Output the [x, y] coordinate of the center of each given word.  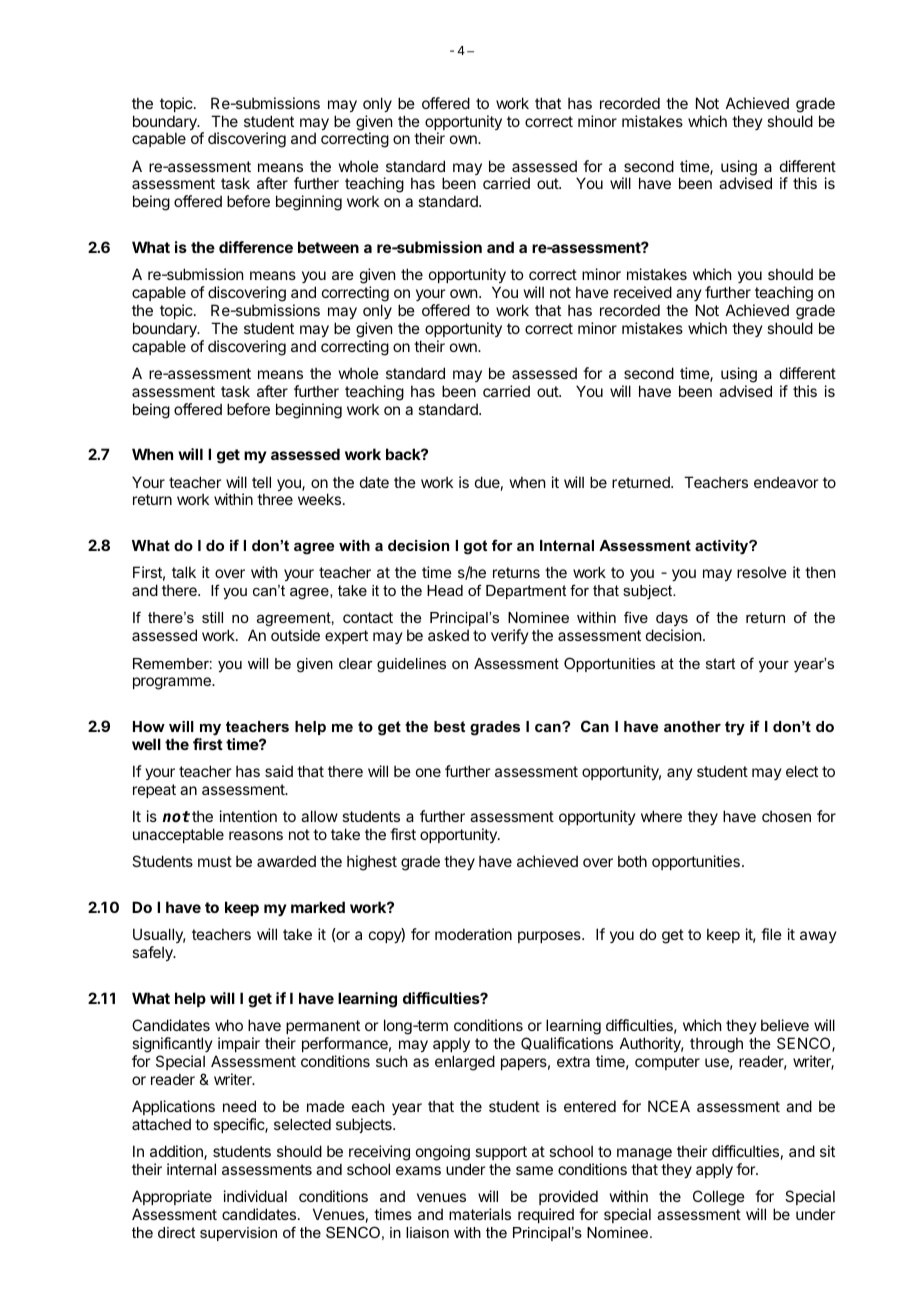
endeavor [786, 482]
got [475, 547]
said [279, 771]
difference [256, 247]
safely [153, 953]
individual [255, 1196]
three [275, 499]
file [771, 934]
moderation [473, 934]
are [343, 275]
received [643, 292]
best [449, 726]
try [735, 728]
